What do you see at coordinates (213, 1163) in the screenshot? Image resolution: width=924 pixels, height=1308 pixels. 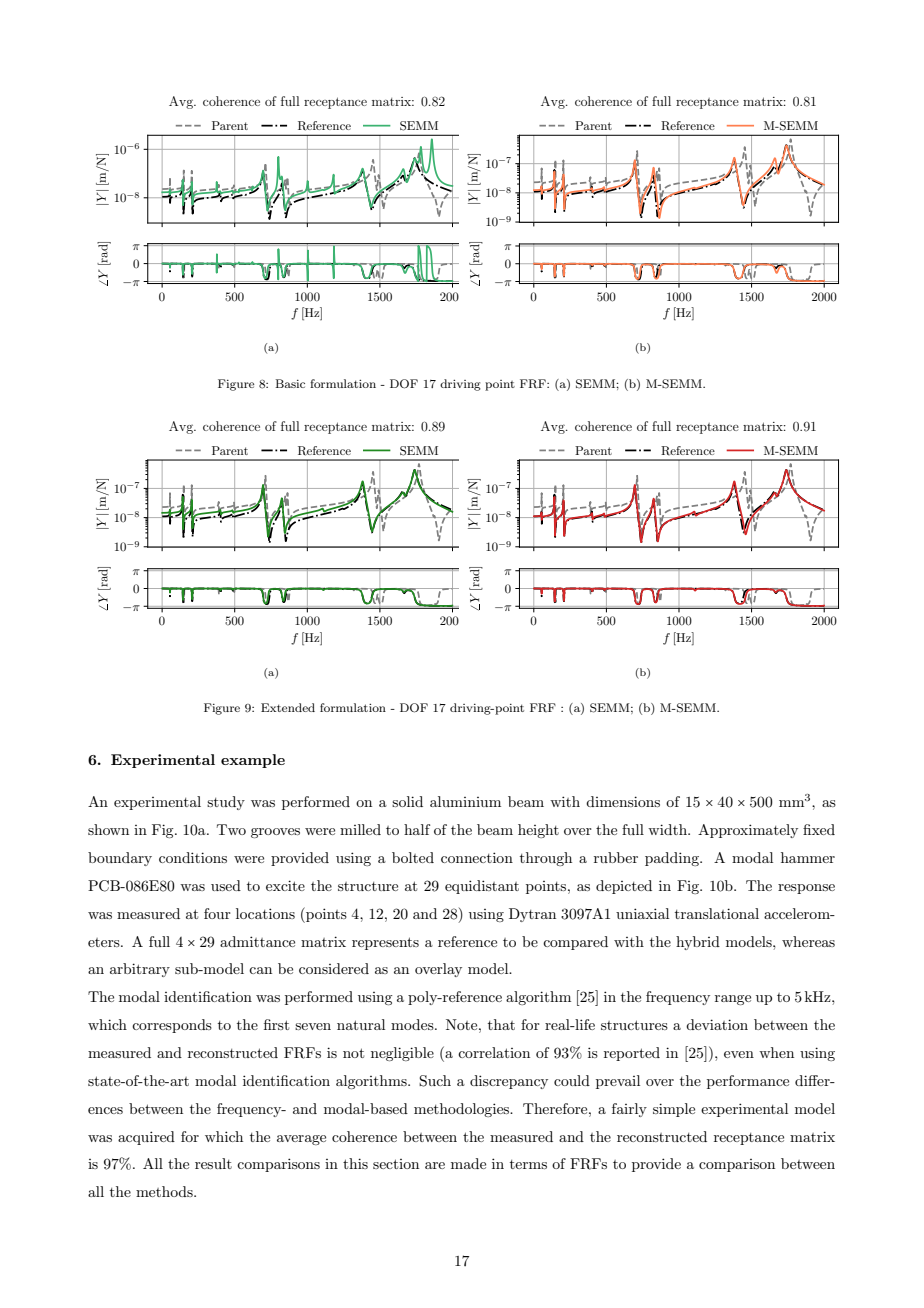 I see `result` at bounding box center [213, 1163].
